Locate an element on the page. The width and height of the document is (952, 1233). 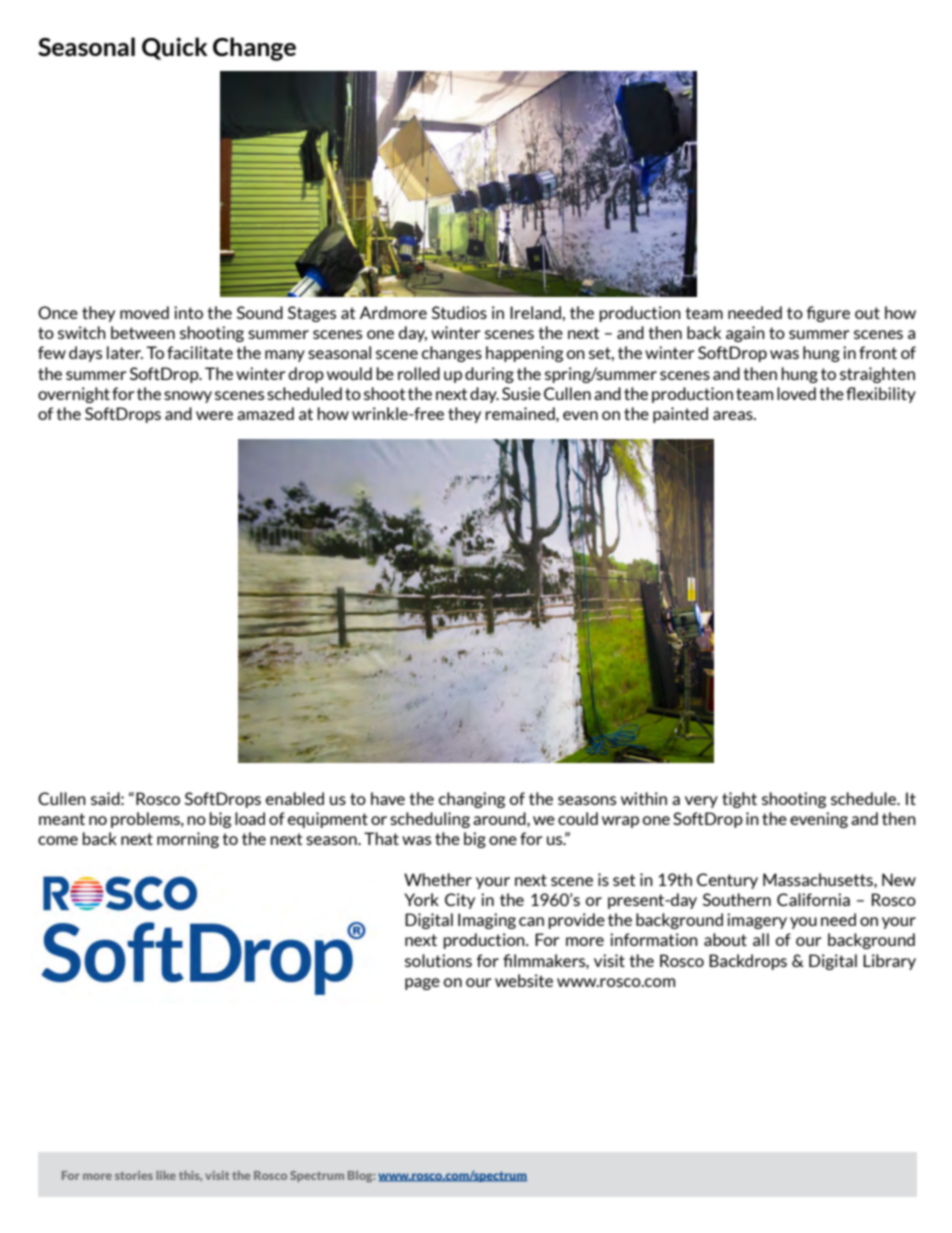
figure is located at coordinates (828, 314).
